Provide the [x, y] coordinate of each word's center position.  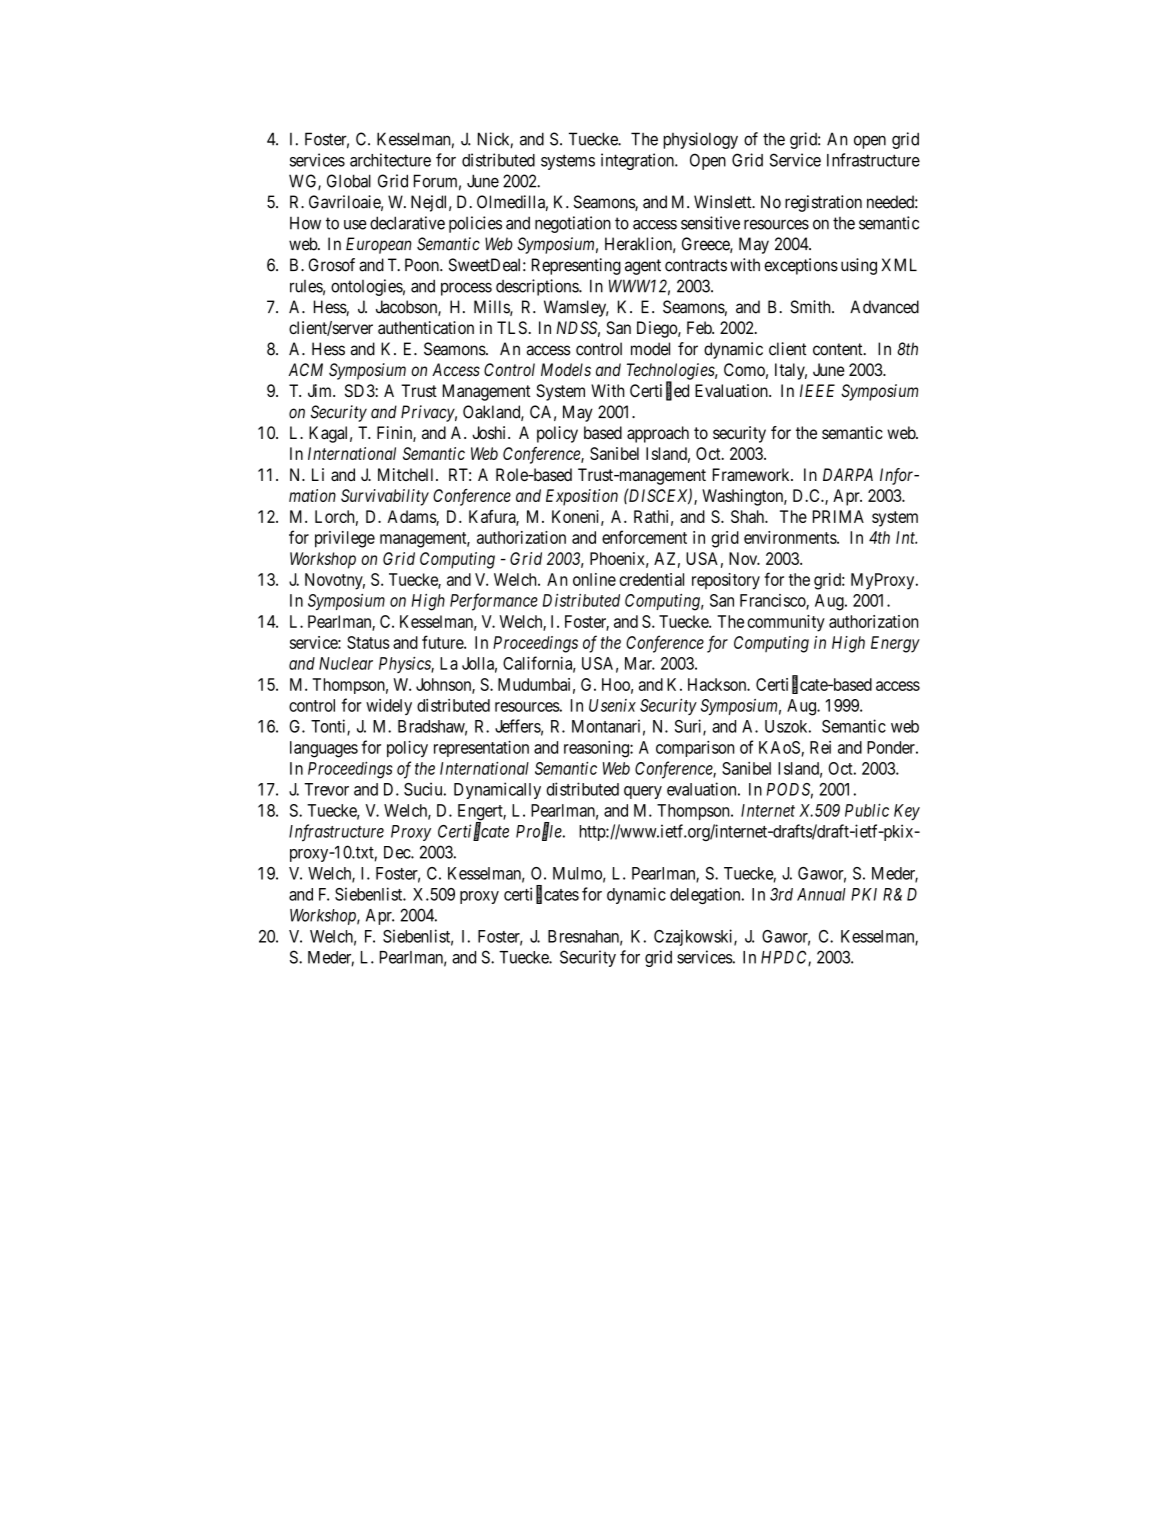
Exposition [582, 497]
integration [638, 161]
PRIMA [838, 516]
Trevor [326, 789]
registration [823, 203]
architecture [390, 160]
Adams [412, 517]
